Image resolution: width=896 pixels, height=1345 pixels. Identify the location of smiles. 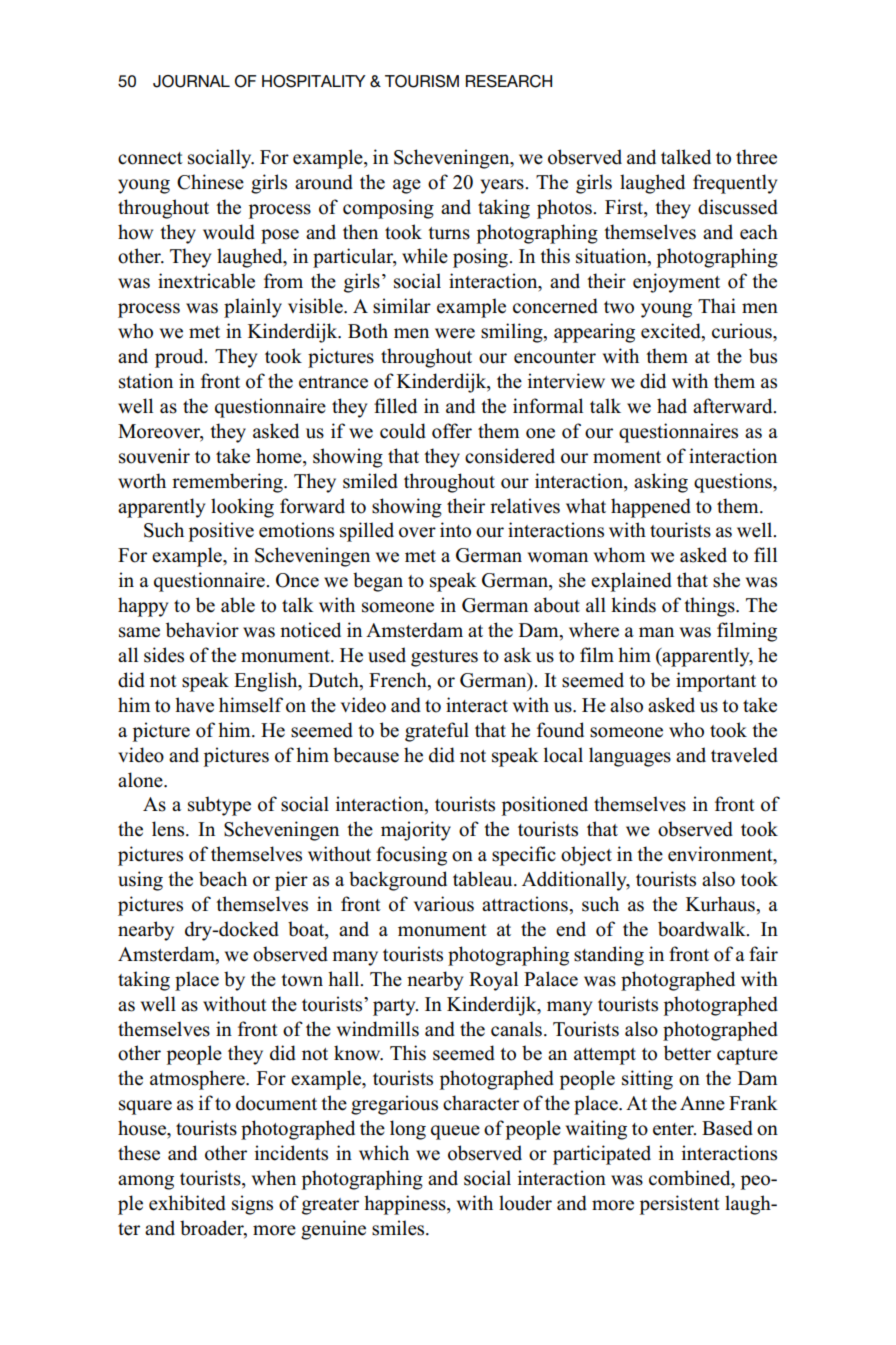
(399, 1228).
